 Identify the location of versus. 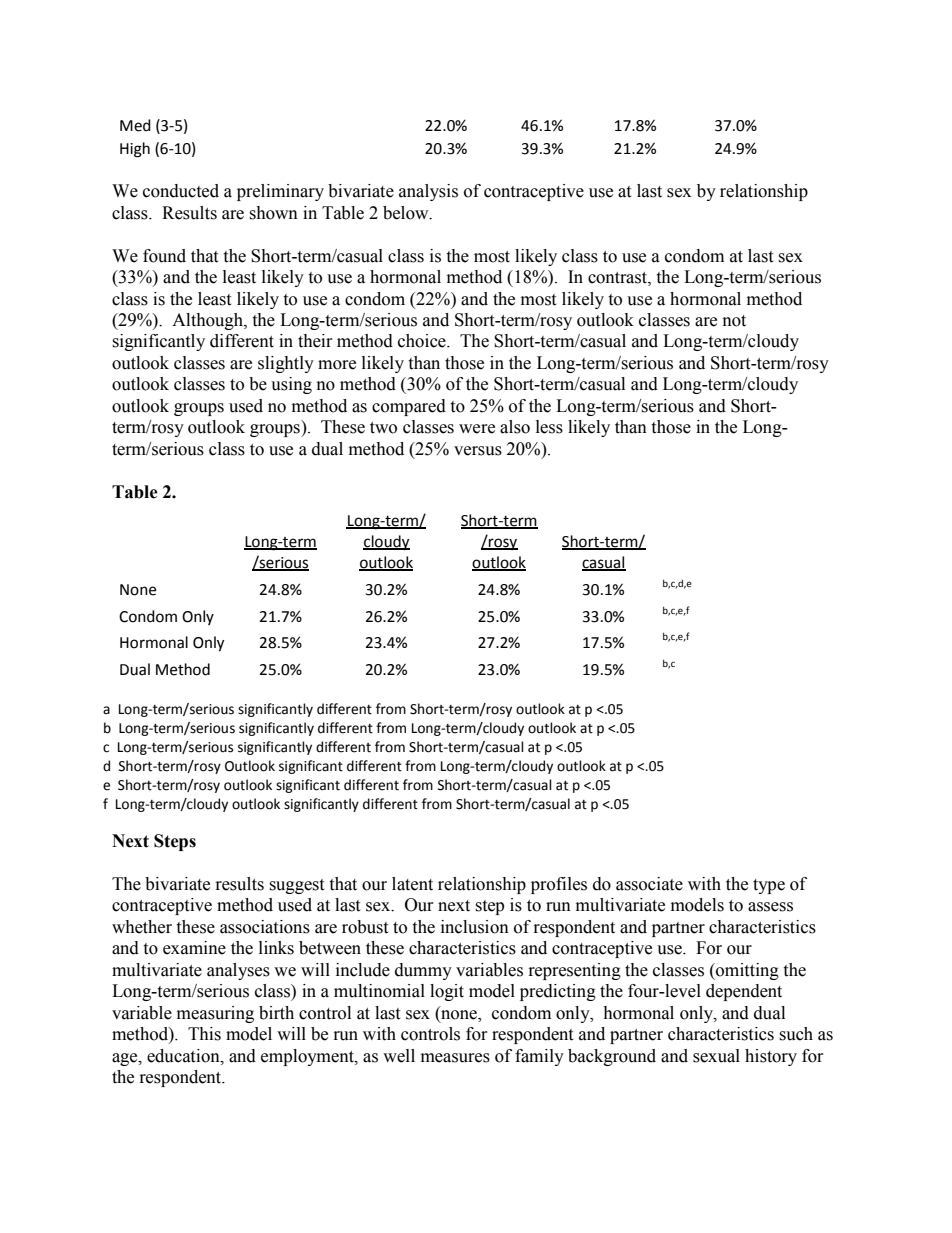
(478, 451).
